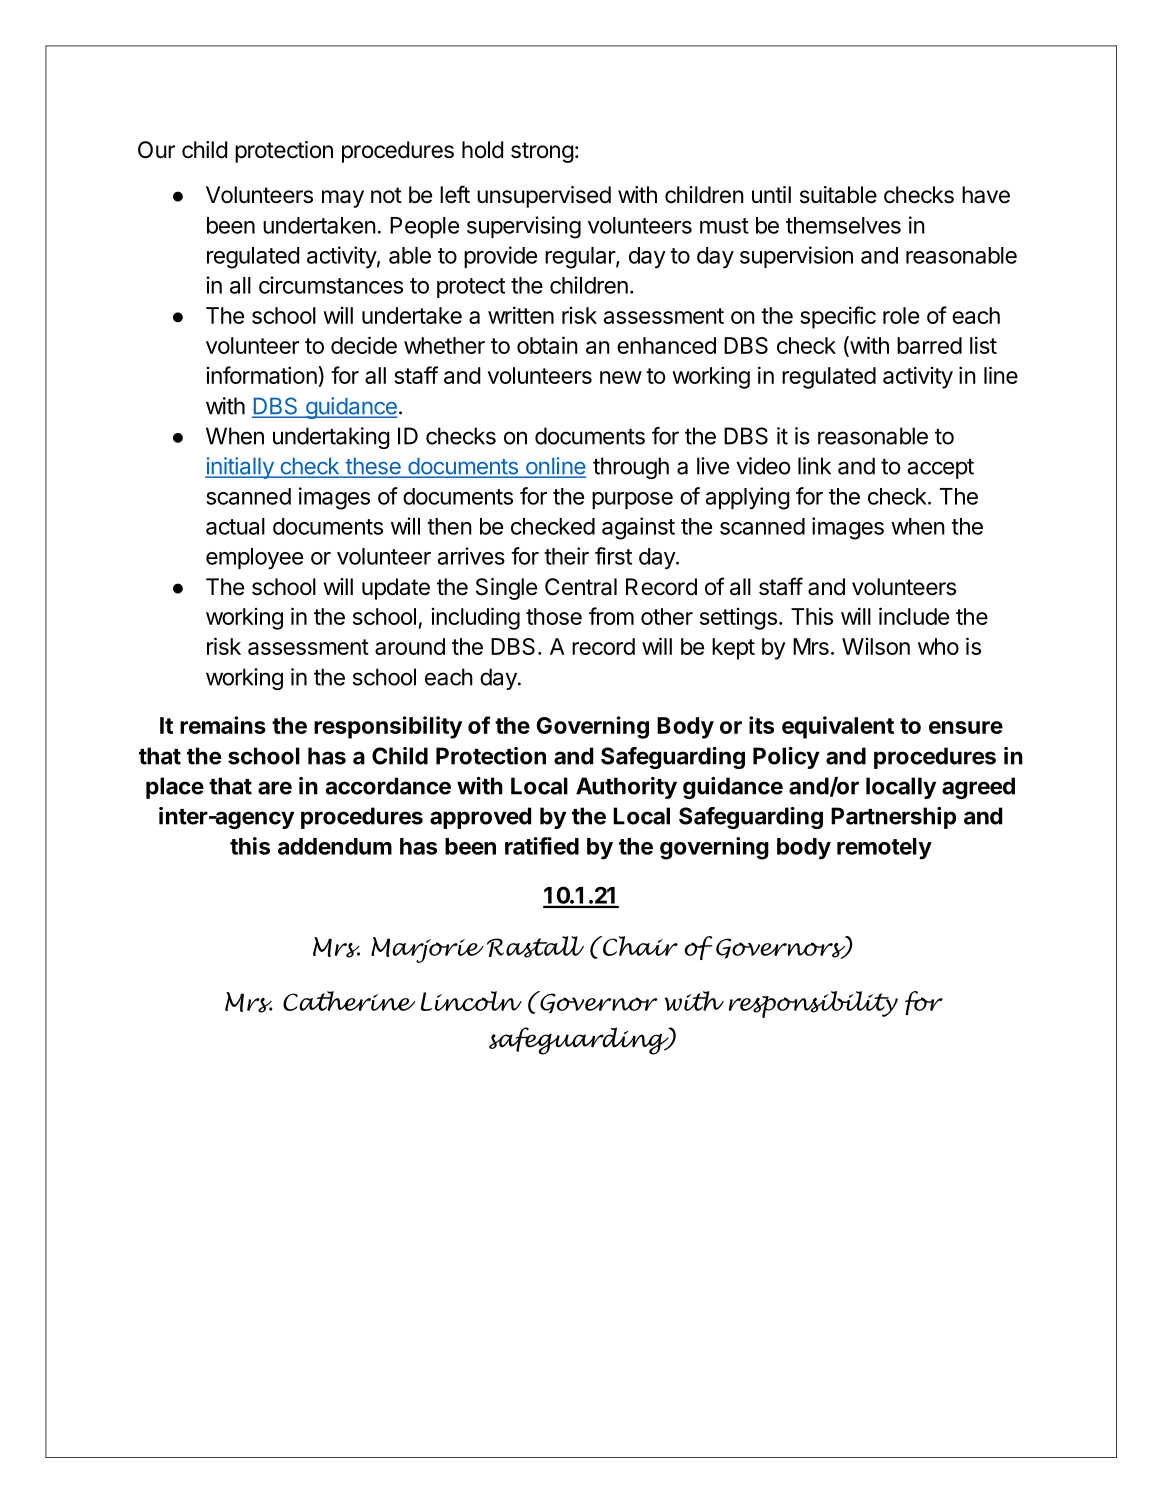 The width and height of the screenshot is (1162, 1503). What do you see at coordinates (335, 846) in the screenshot?
I see `addendum` at bounding box center [335, 846].
